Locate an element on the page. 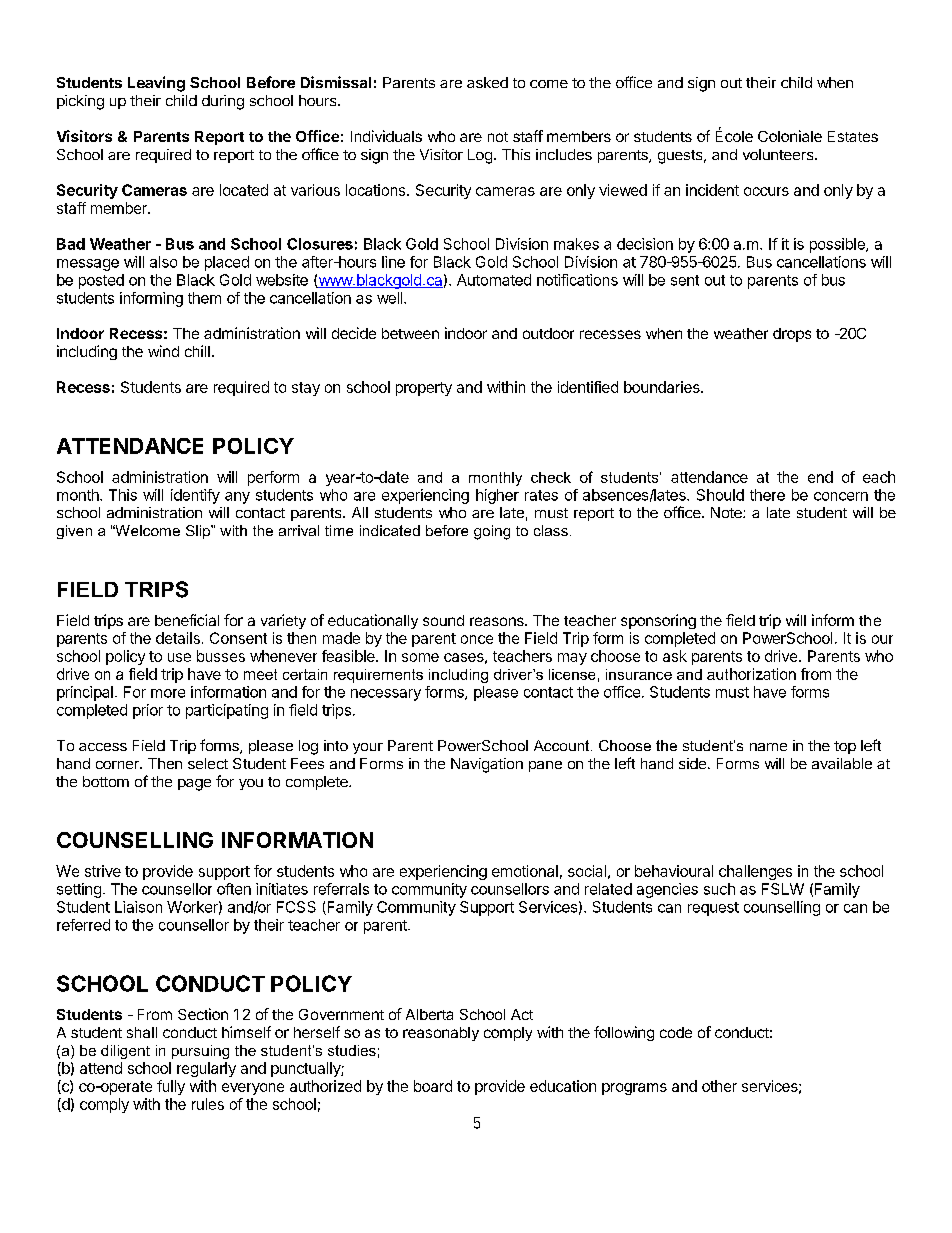  higher is located at coordinates (497, 496).
